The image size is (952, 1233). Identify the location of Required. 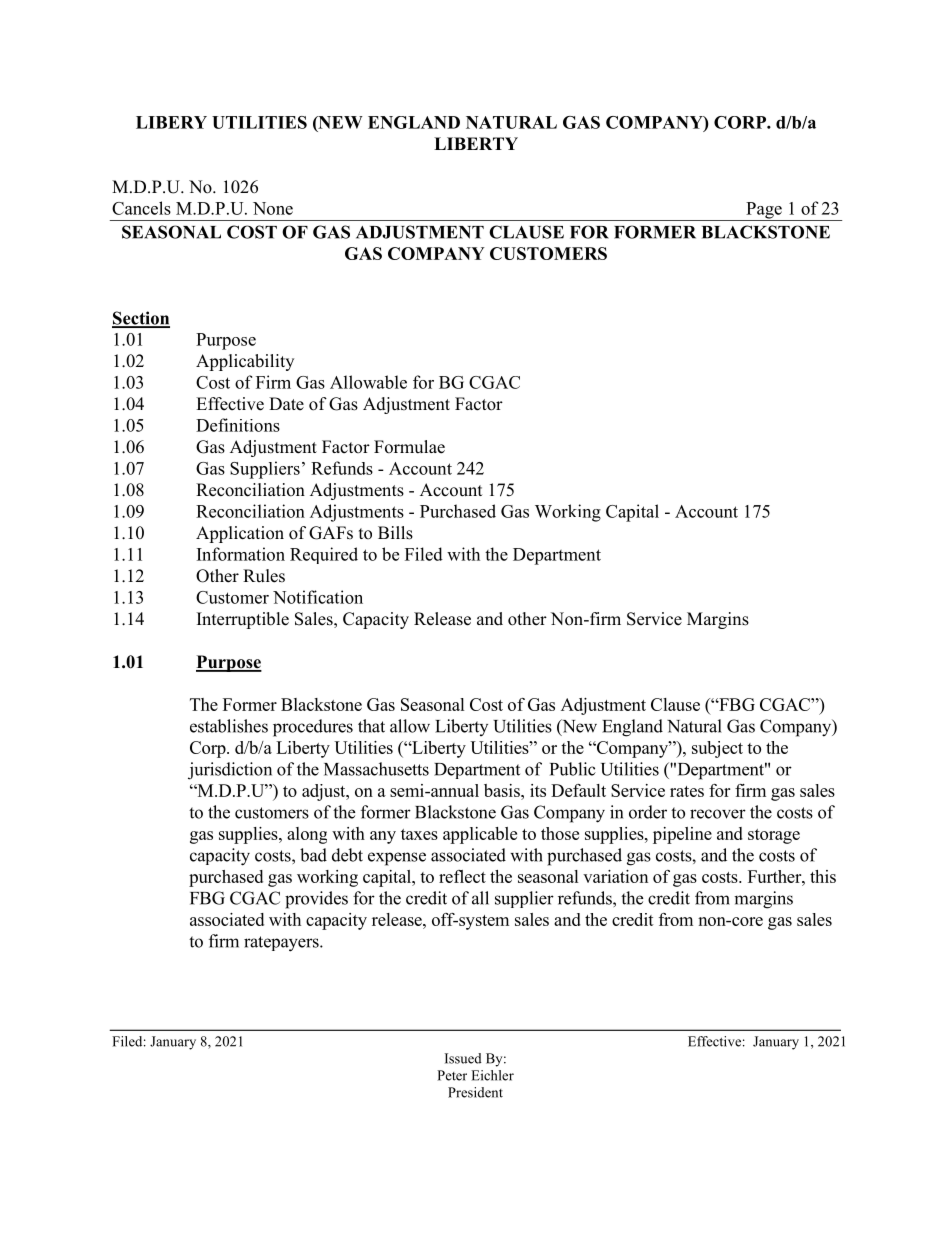
(324, 555).
